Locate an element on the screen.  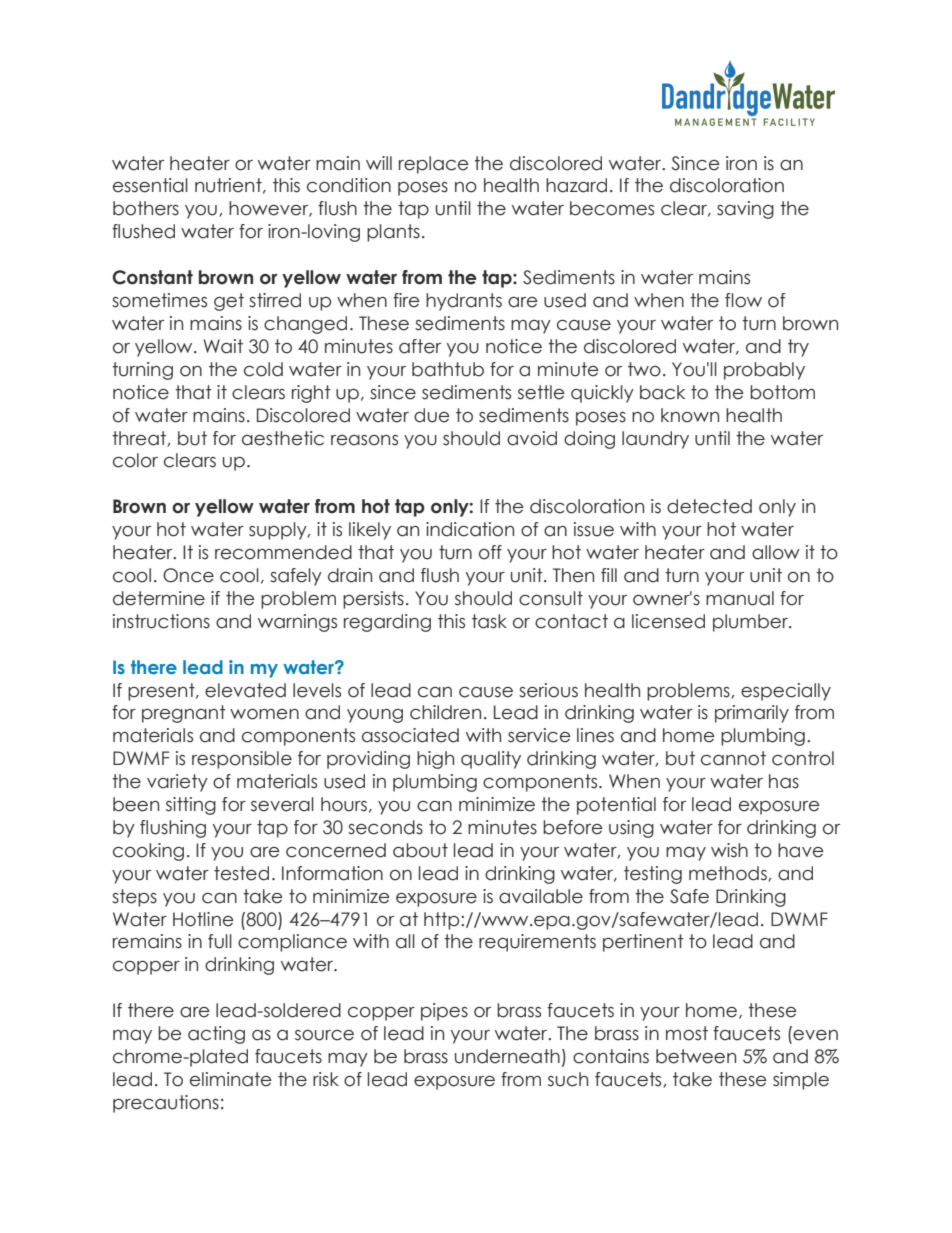
eliminate is located at coordinates (231, 1079).
